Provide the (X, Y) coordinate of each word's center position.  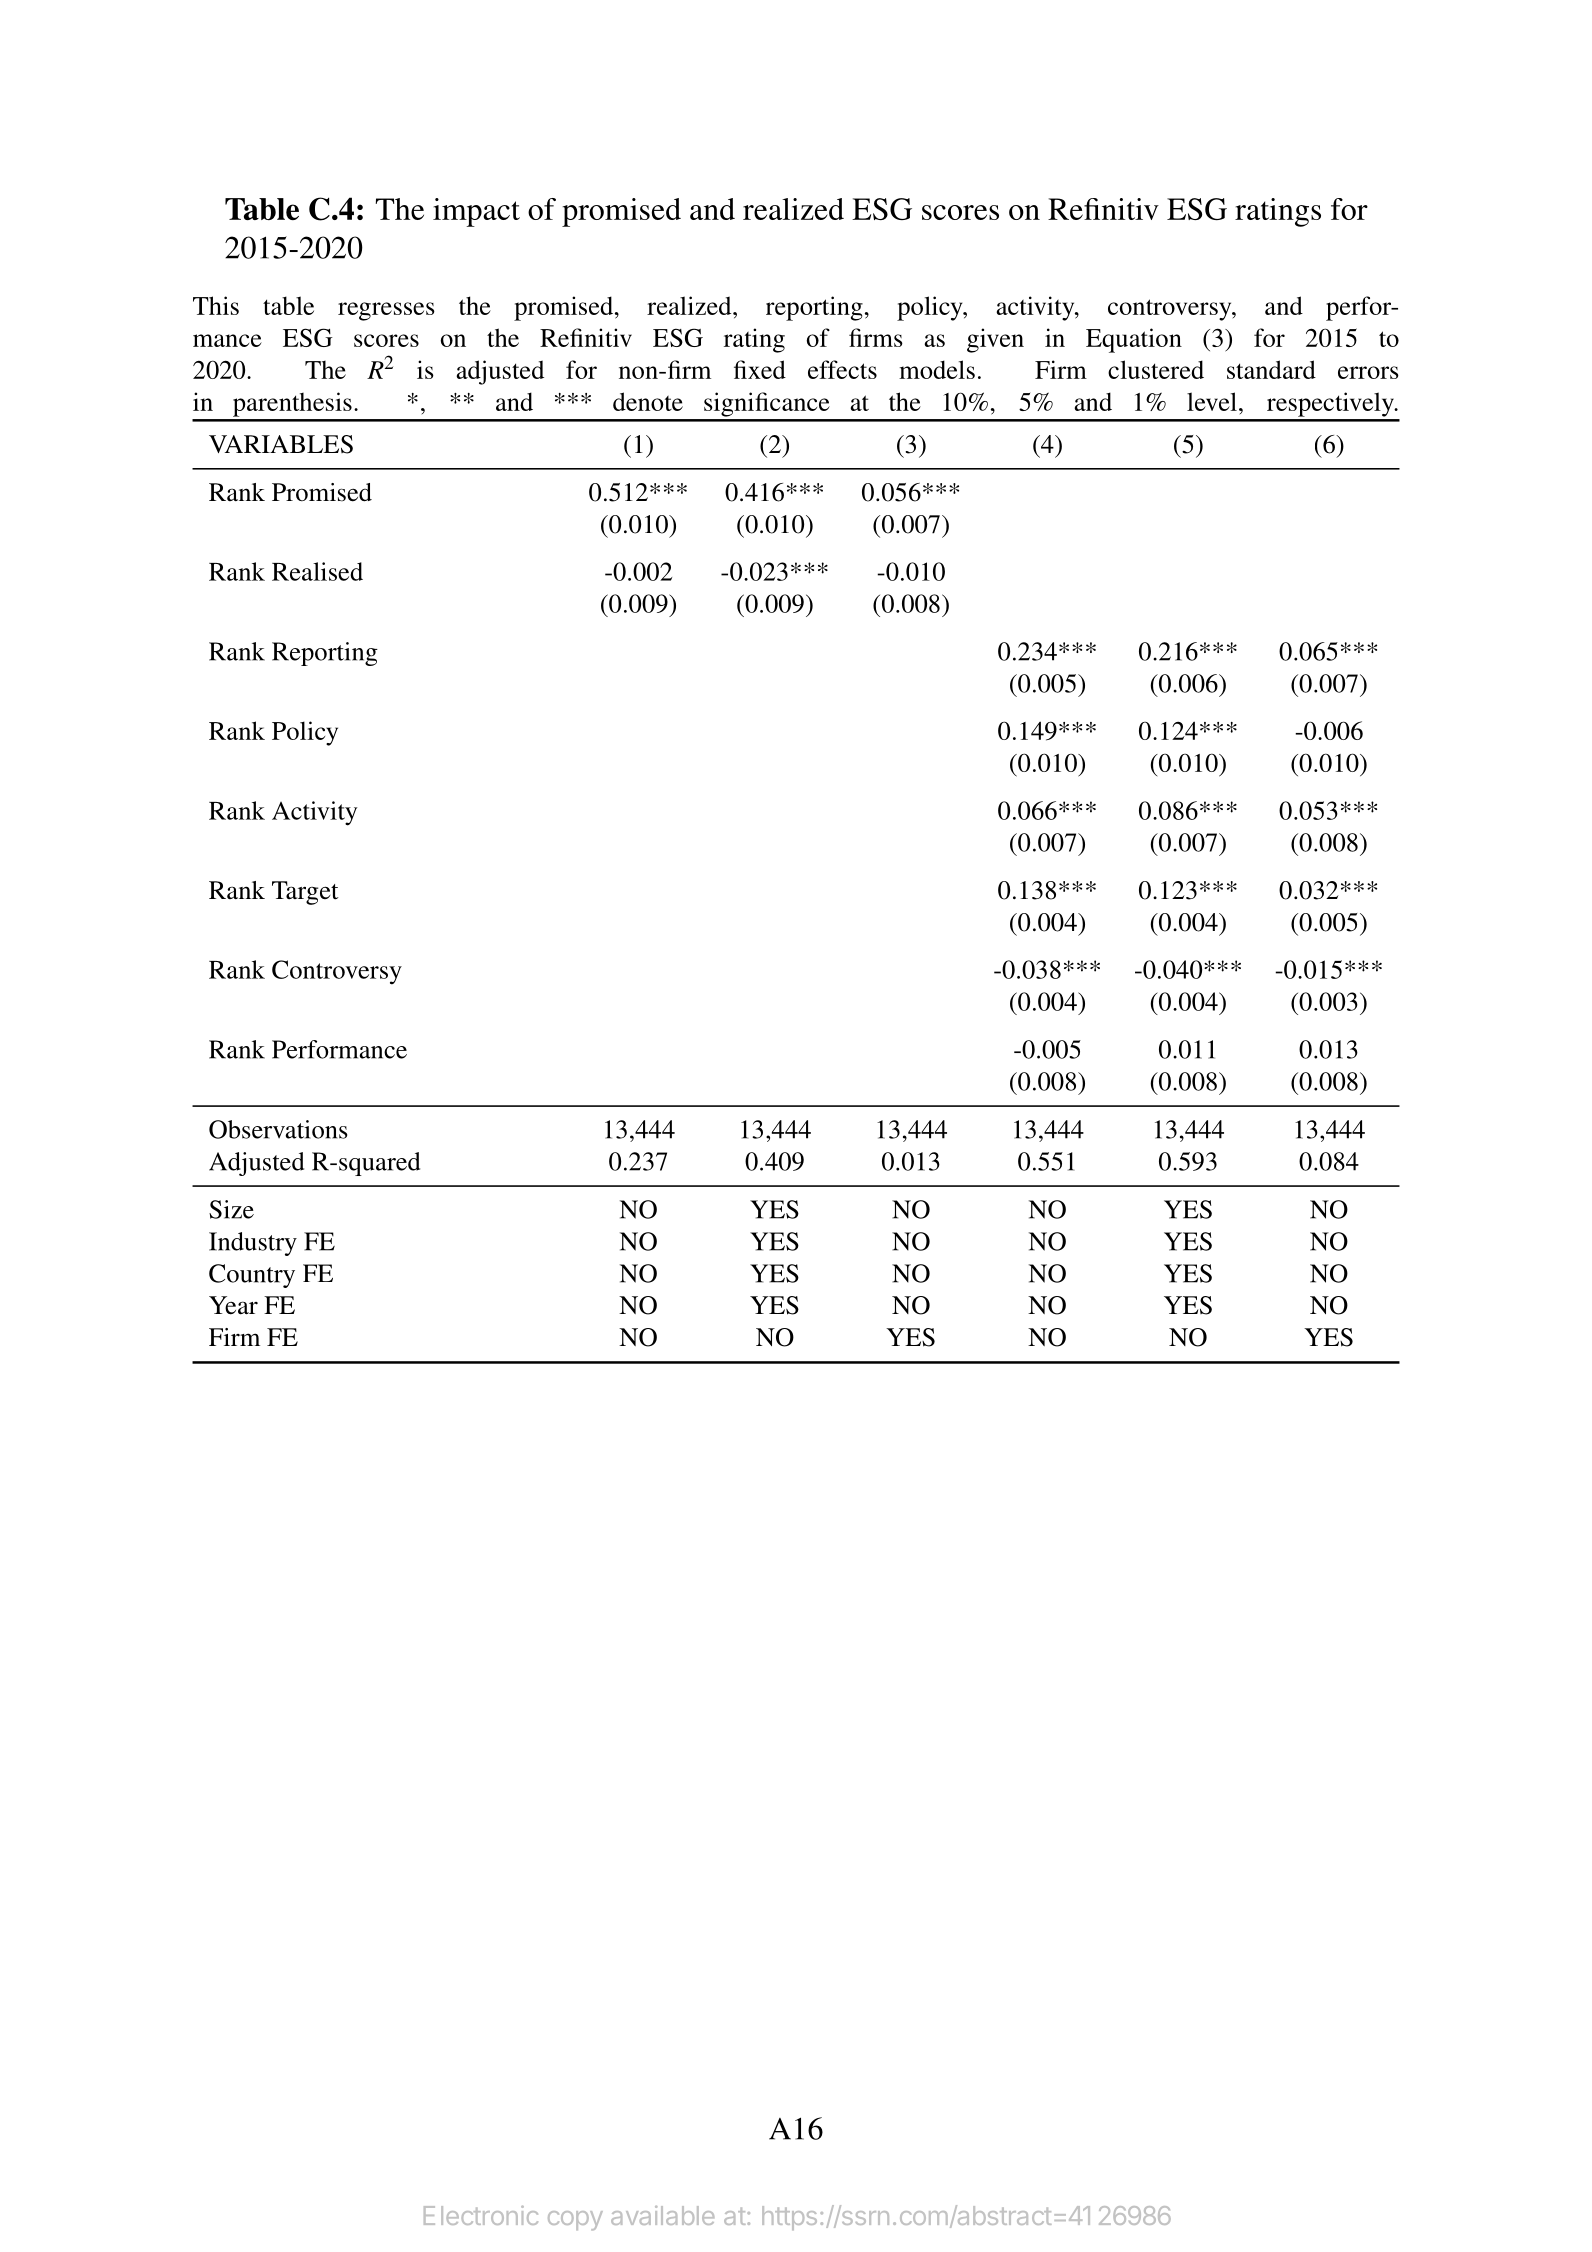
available (662, 2215)
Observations (278, 1129)
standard (1271, 369)
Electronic (481, 2215)
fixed (760, 369)
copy (575, 2220)
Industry (253, 1244)
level (1212, 401)
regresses (386, 311)
